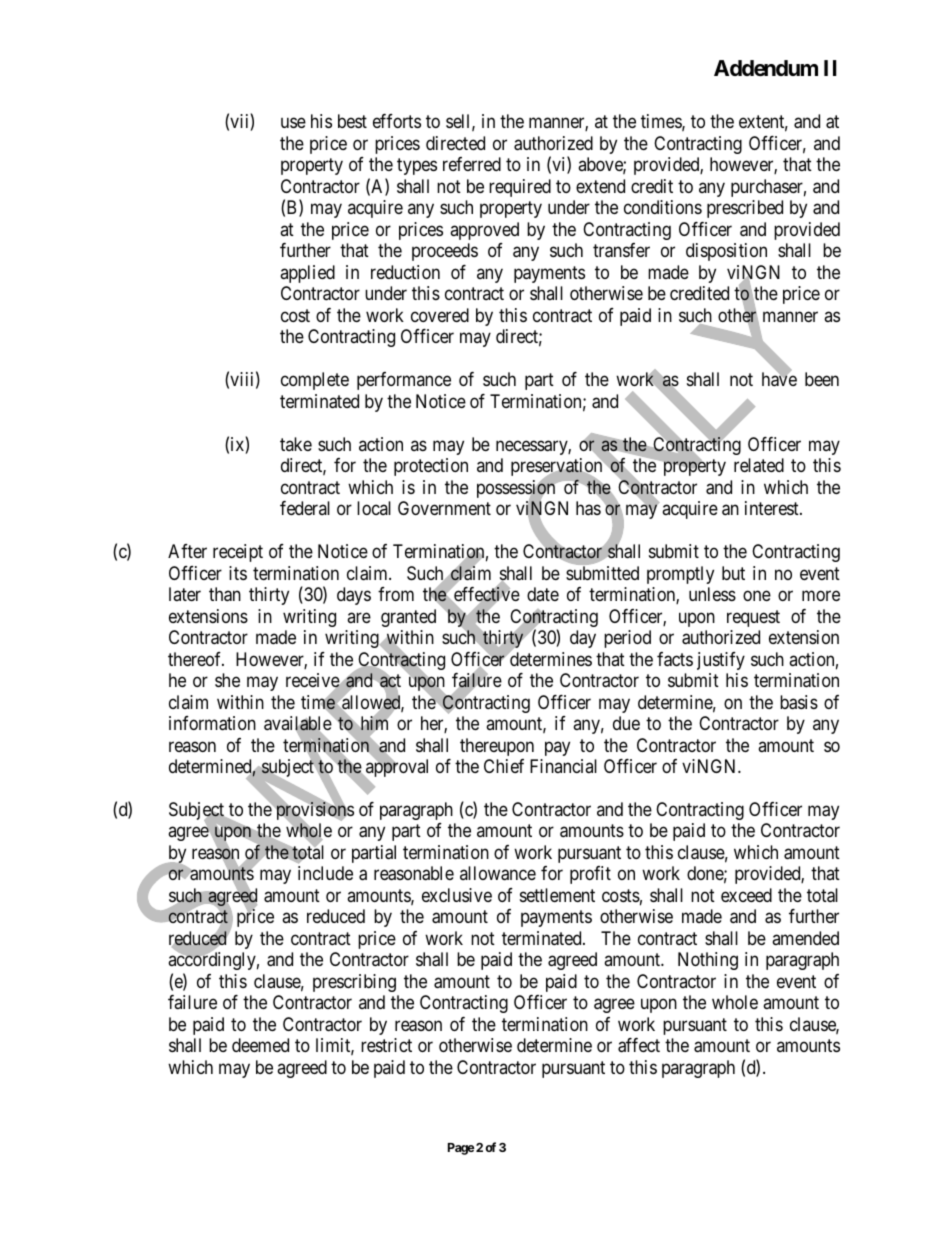  Describe the element at coordinates (639, 1045) in the page. I see `affect` at that location.
